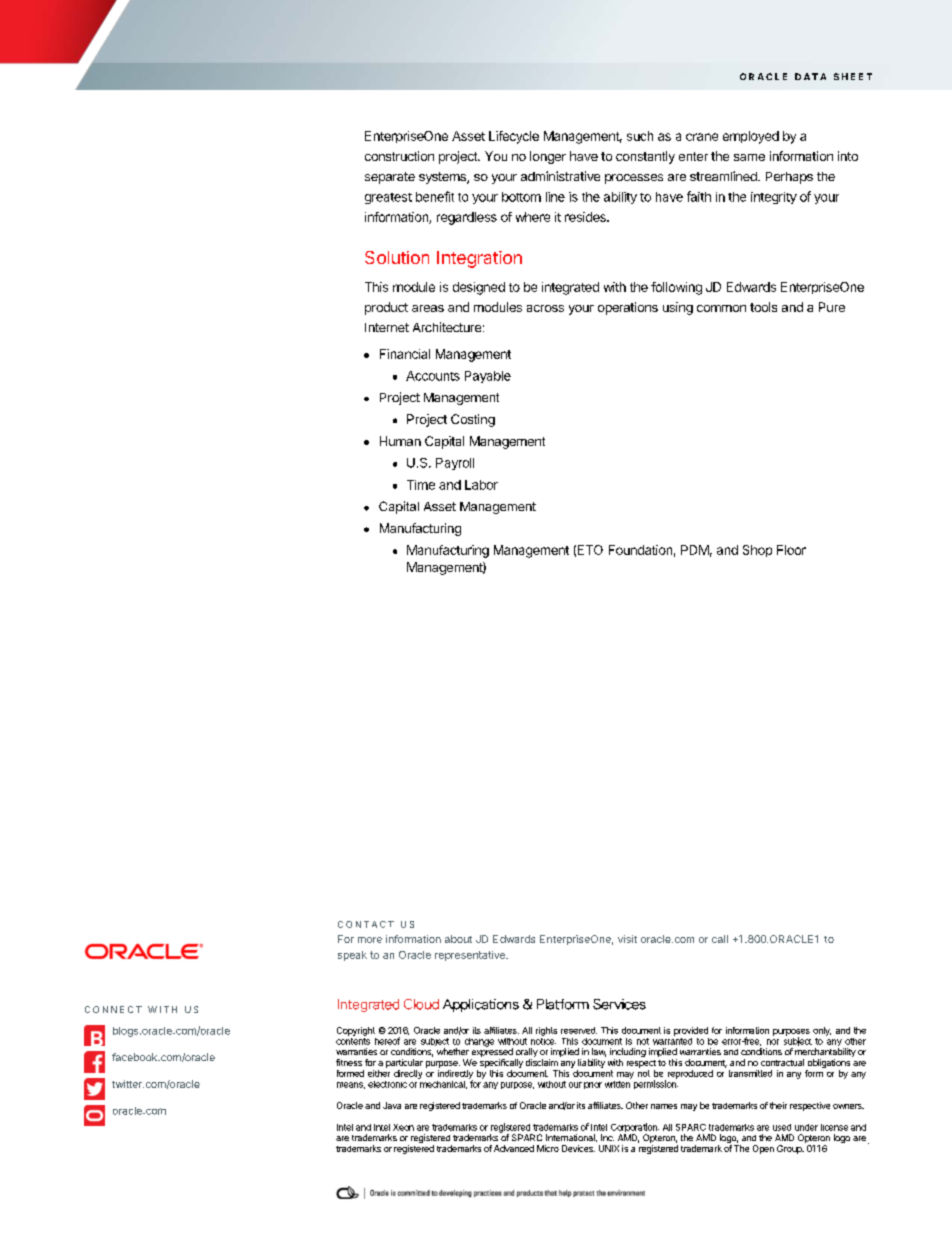 This page has height=1233, width=952. I want to click on construction, so click(399, 156).
